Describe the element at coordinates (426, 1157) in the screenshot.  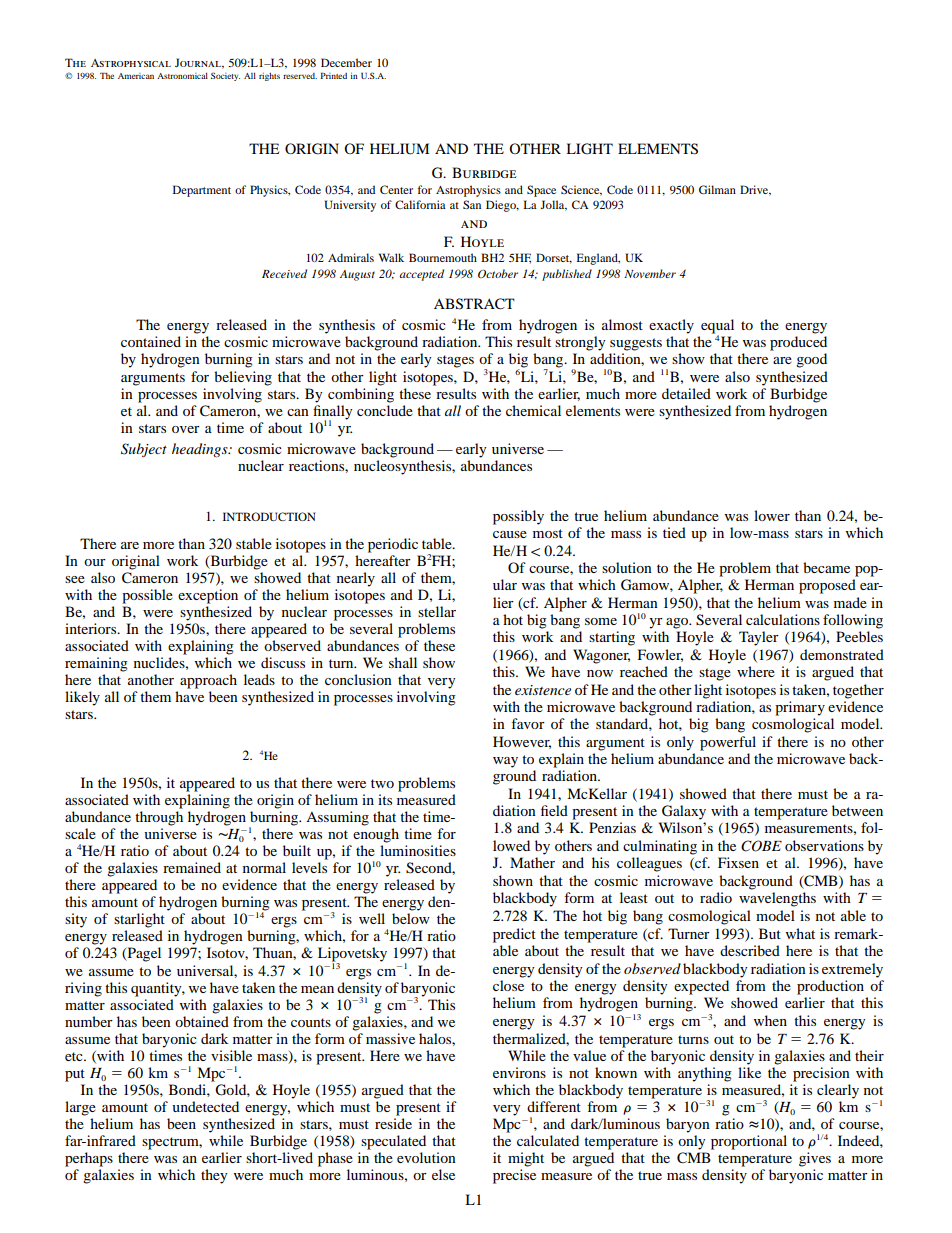
I see `evolution` at that location.
